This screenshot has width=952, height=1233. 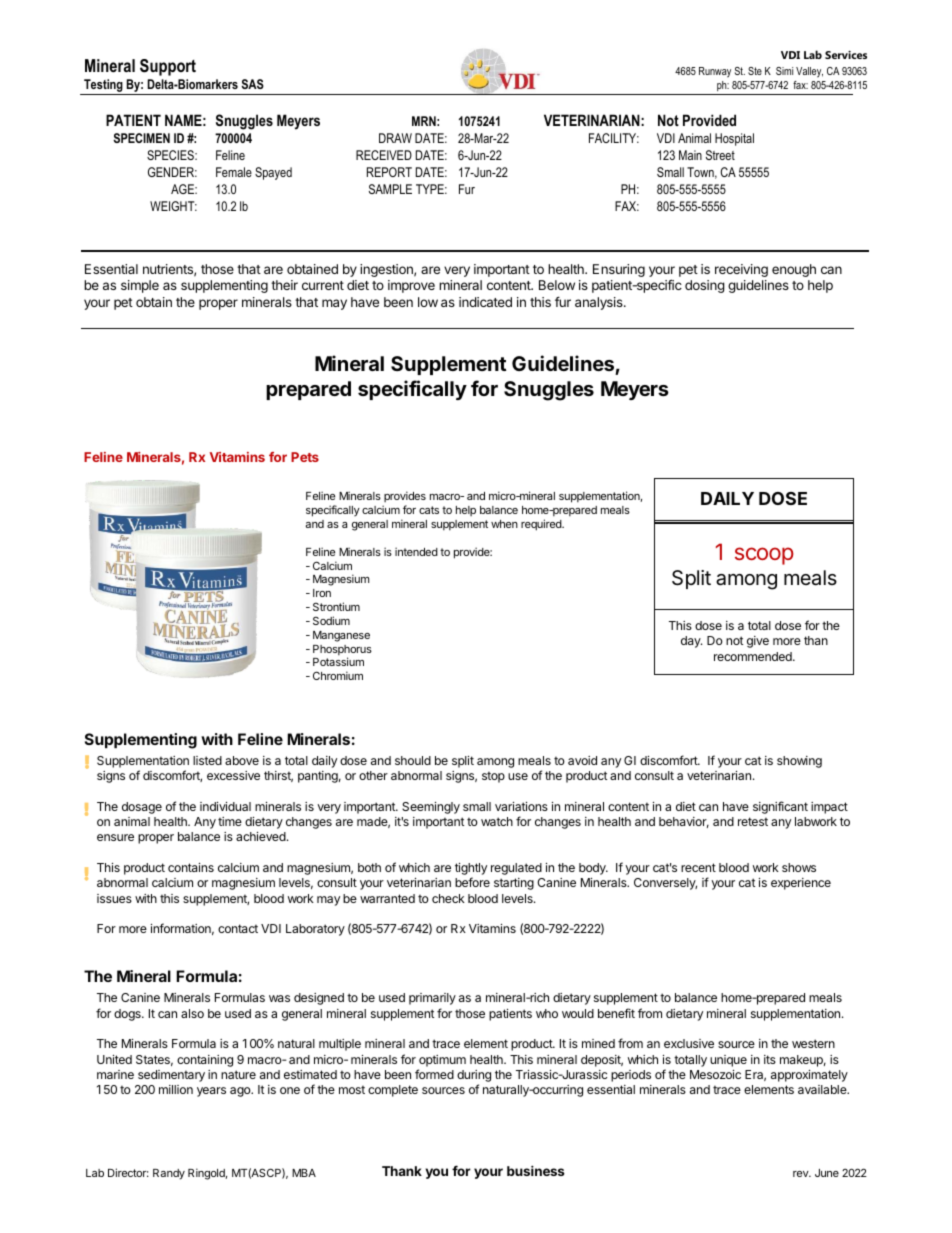 What do you see at coordinates (780, 807) in the screenshot?
I see `significant` at bounding box center [780, 807].
